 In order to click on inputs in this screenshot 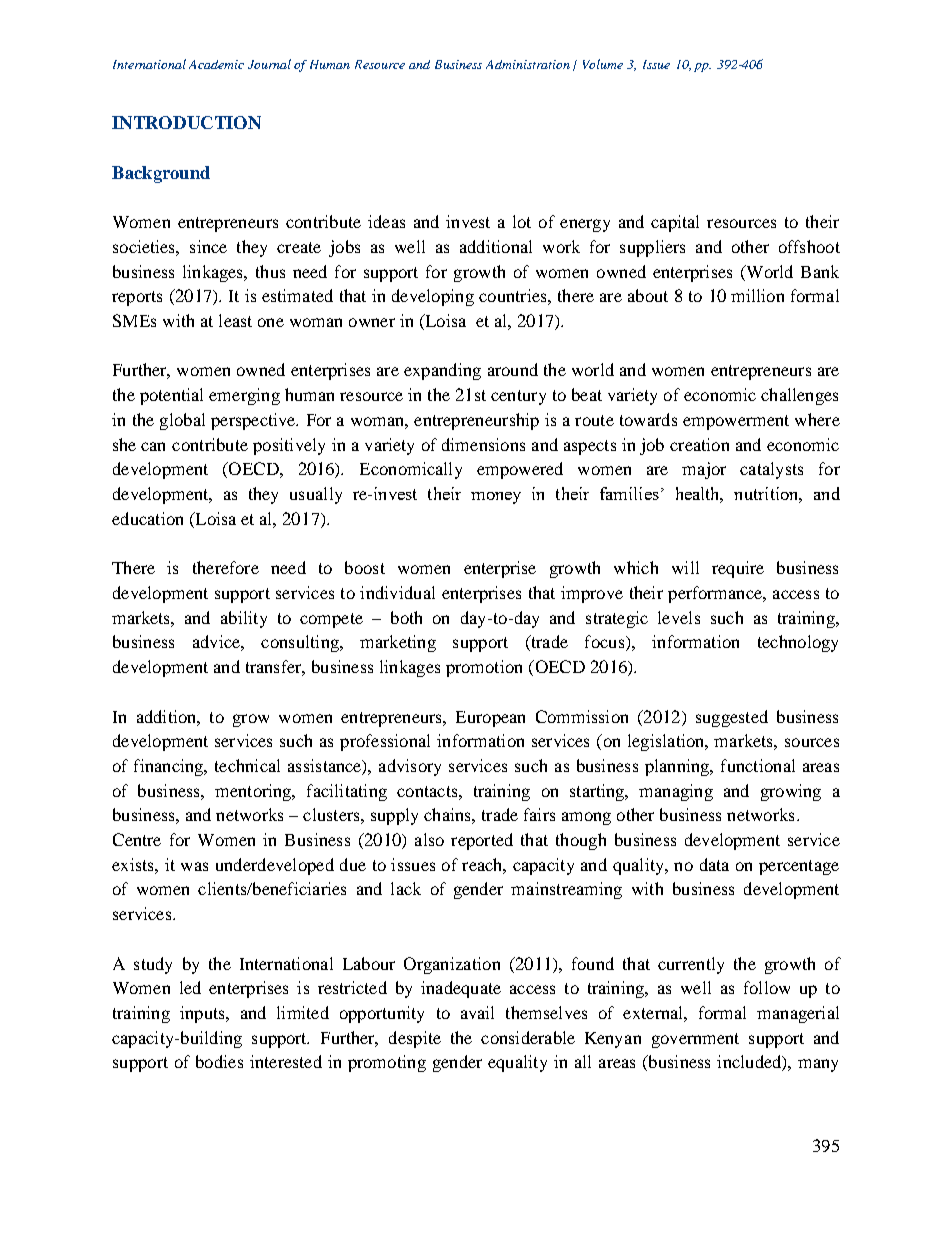, I will do `click(203, 1014)`.
